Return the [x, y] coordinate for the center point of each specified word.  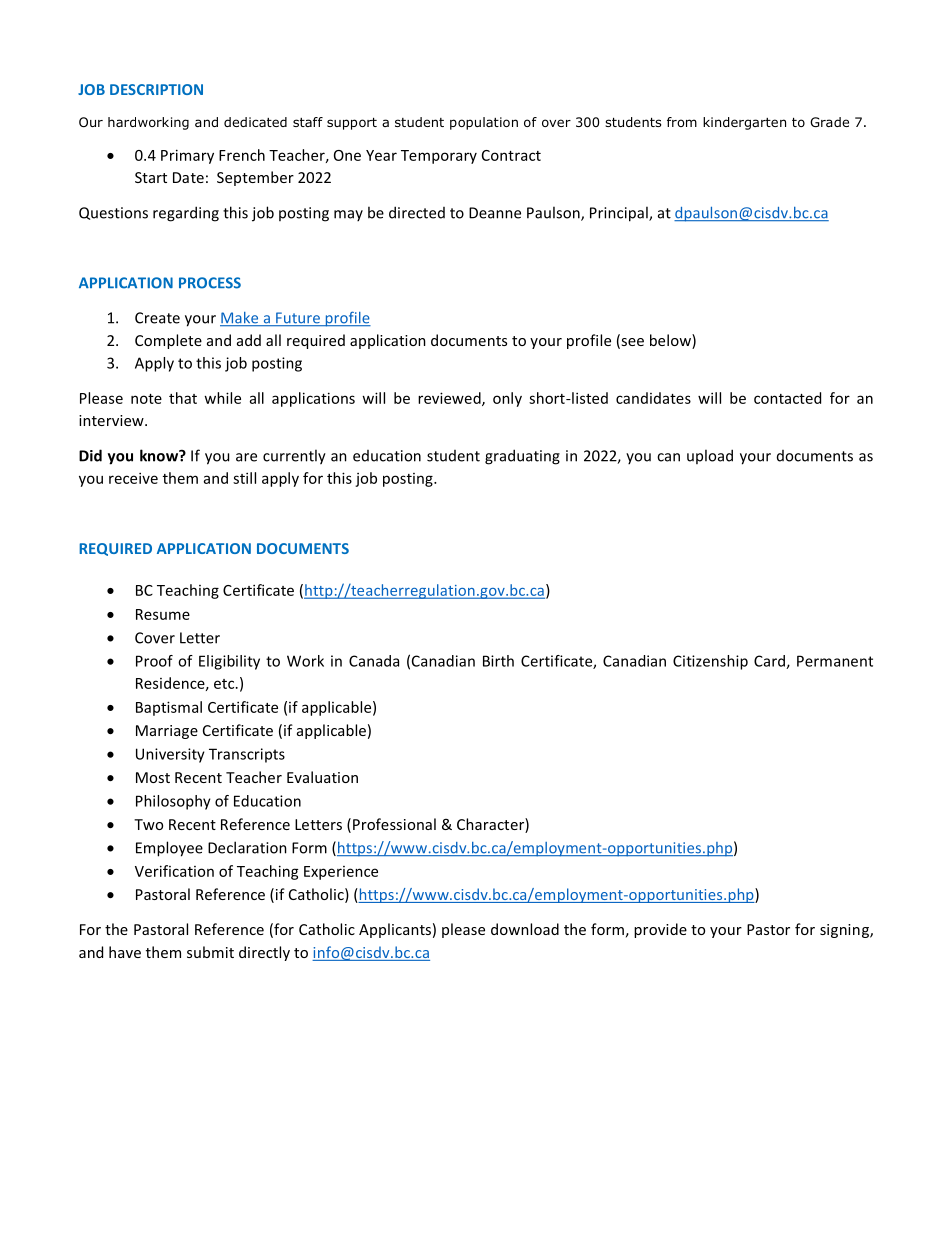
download [525, 929]
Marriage [167, 732]
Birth [498, 661]
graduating [522, 457]
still [244, 478]
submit [210, 952]
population [484, 123]
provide [660, 930]
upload [710, 456]
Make [240, 319]
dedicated [255, 122]
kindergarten [744, 123]
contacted [787, 398]
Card [770, 662]
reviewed [450, 399]
